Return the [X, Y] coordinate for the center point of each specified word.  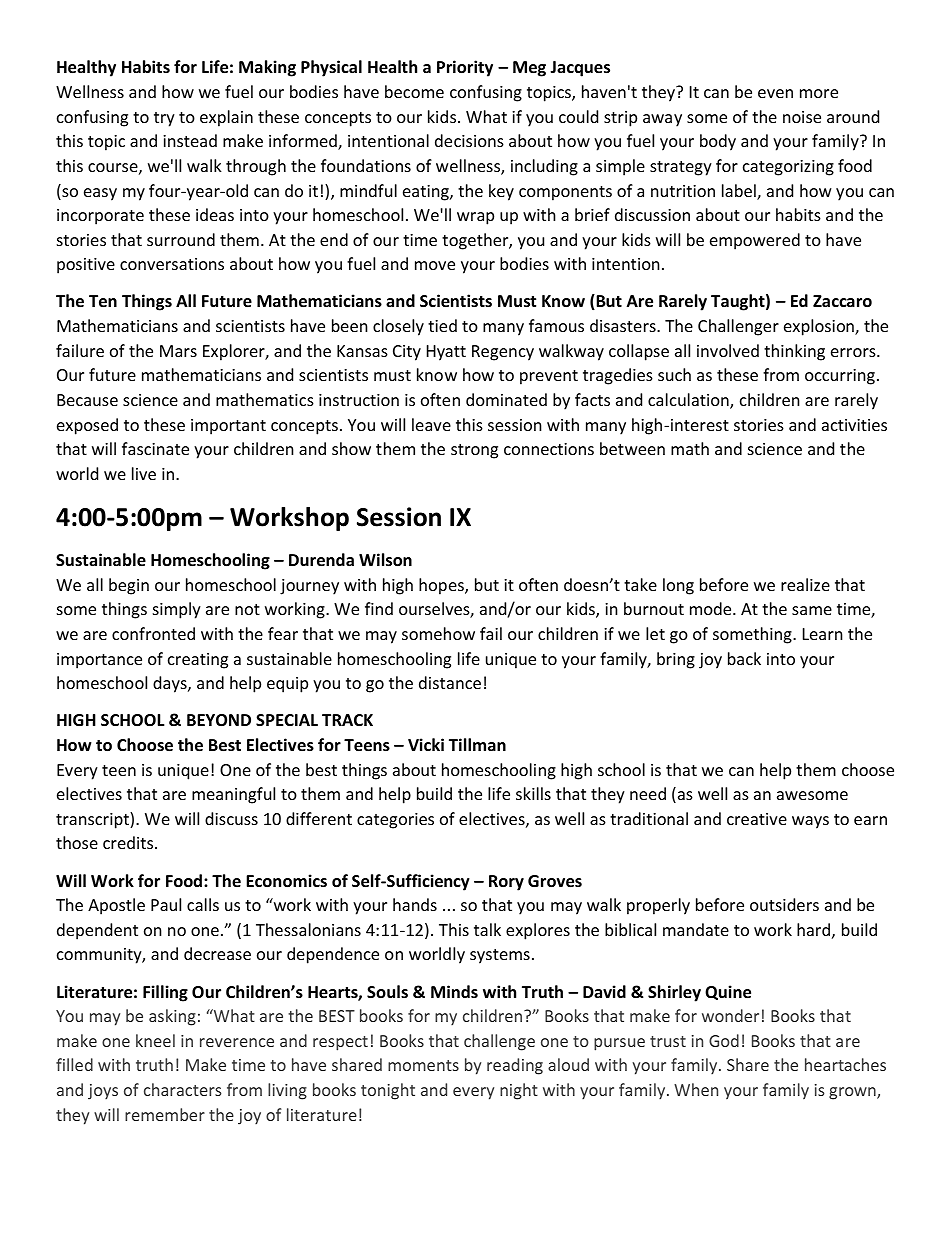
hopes [442, 586]
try [164, 119]
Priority [465, 68]
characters [183, 1089]
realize [805, 584]
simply [177, 610]
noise [802, 117]
